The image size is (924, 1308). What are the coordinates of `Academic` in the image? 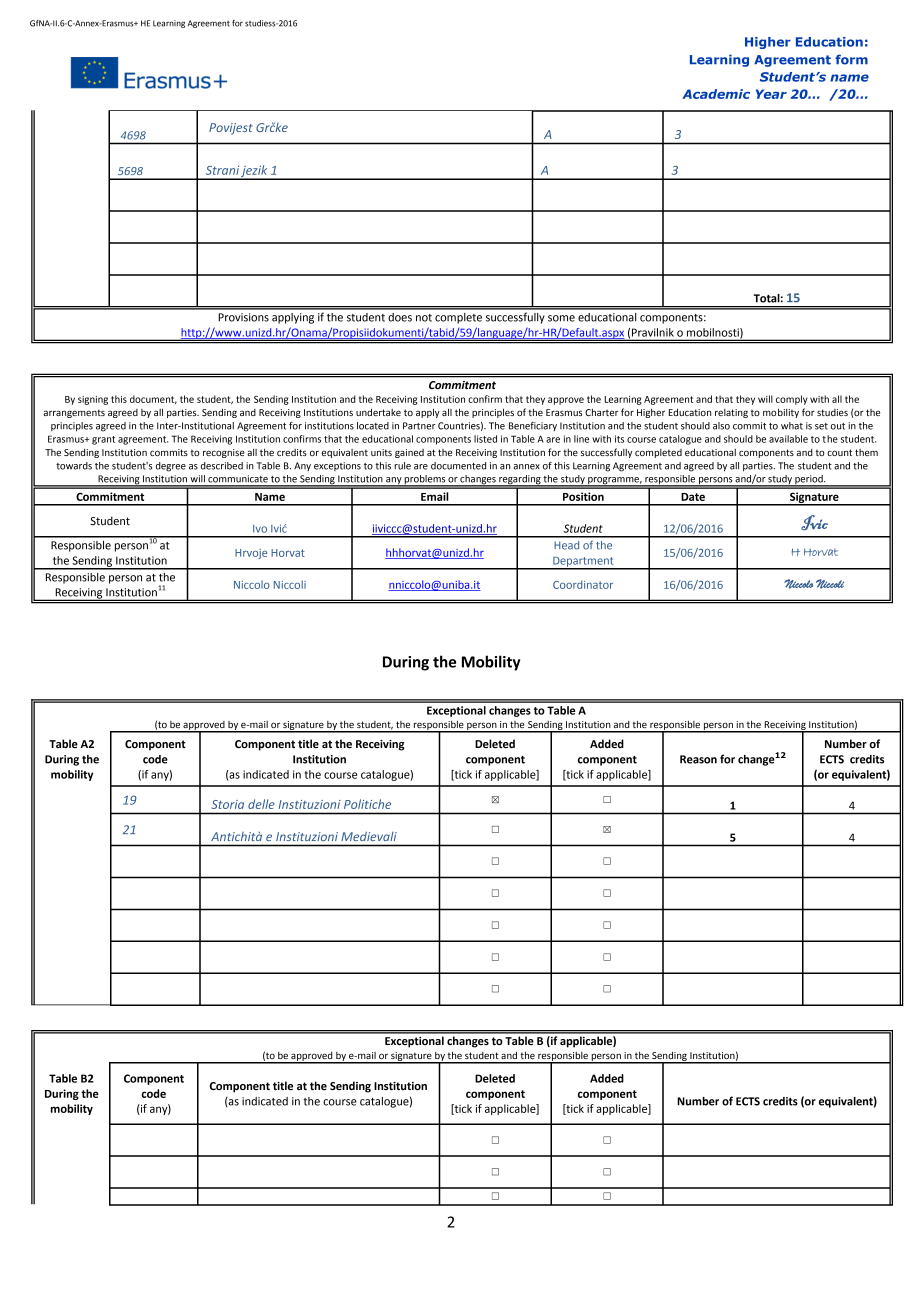 It's located at (716, 94).
